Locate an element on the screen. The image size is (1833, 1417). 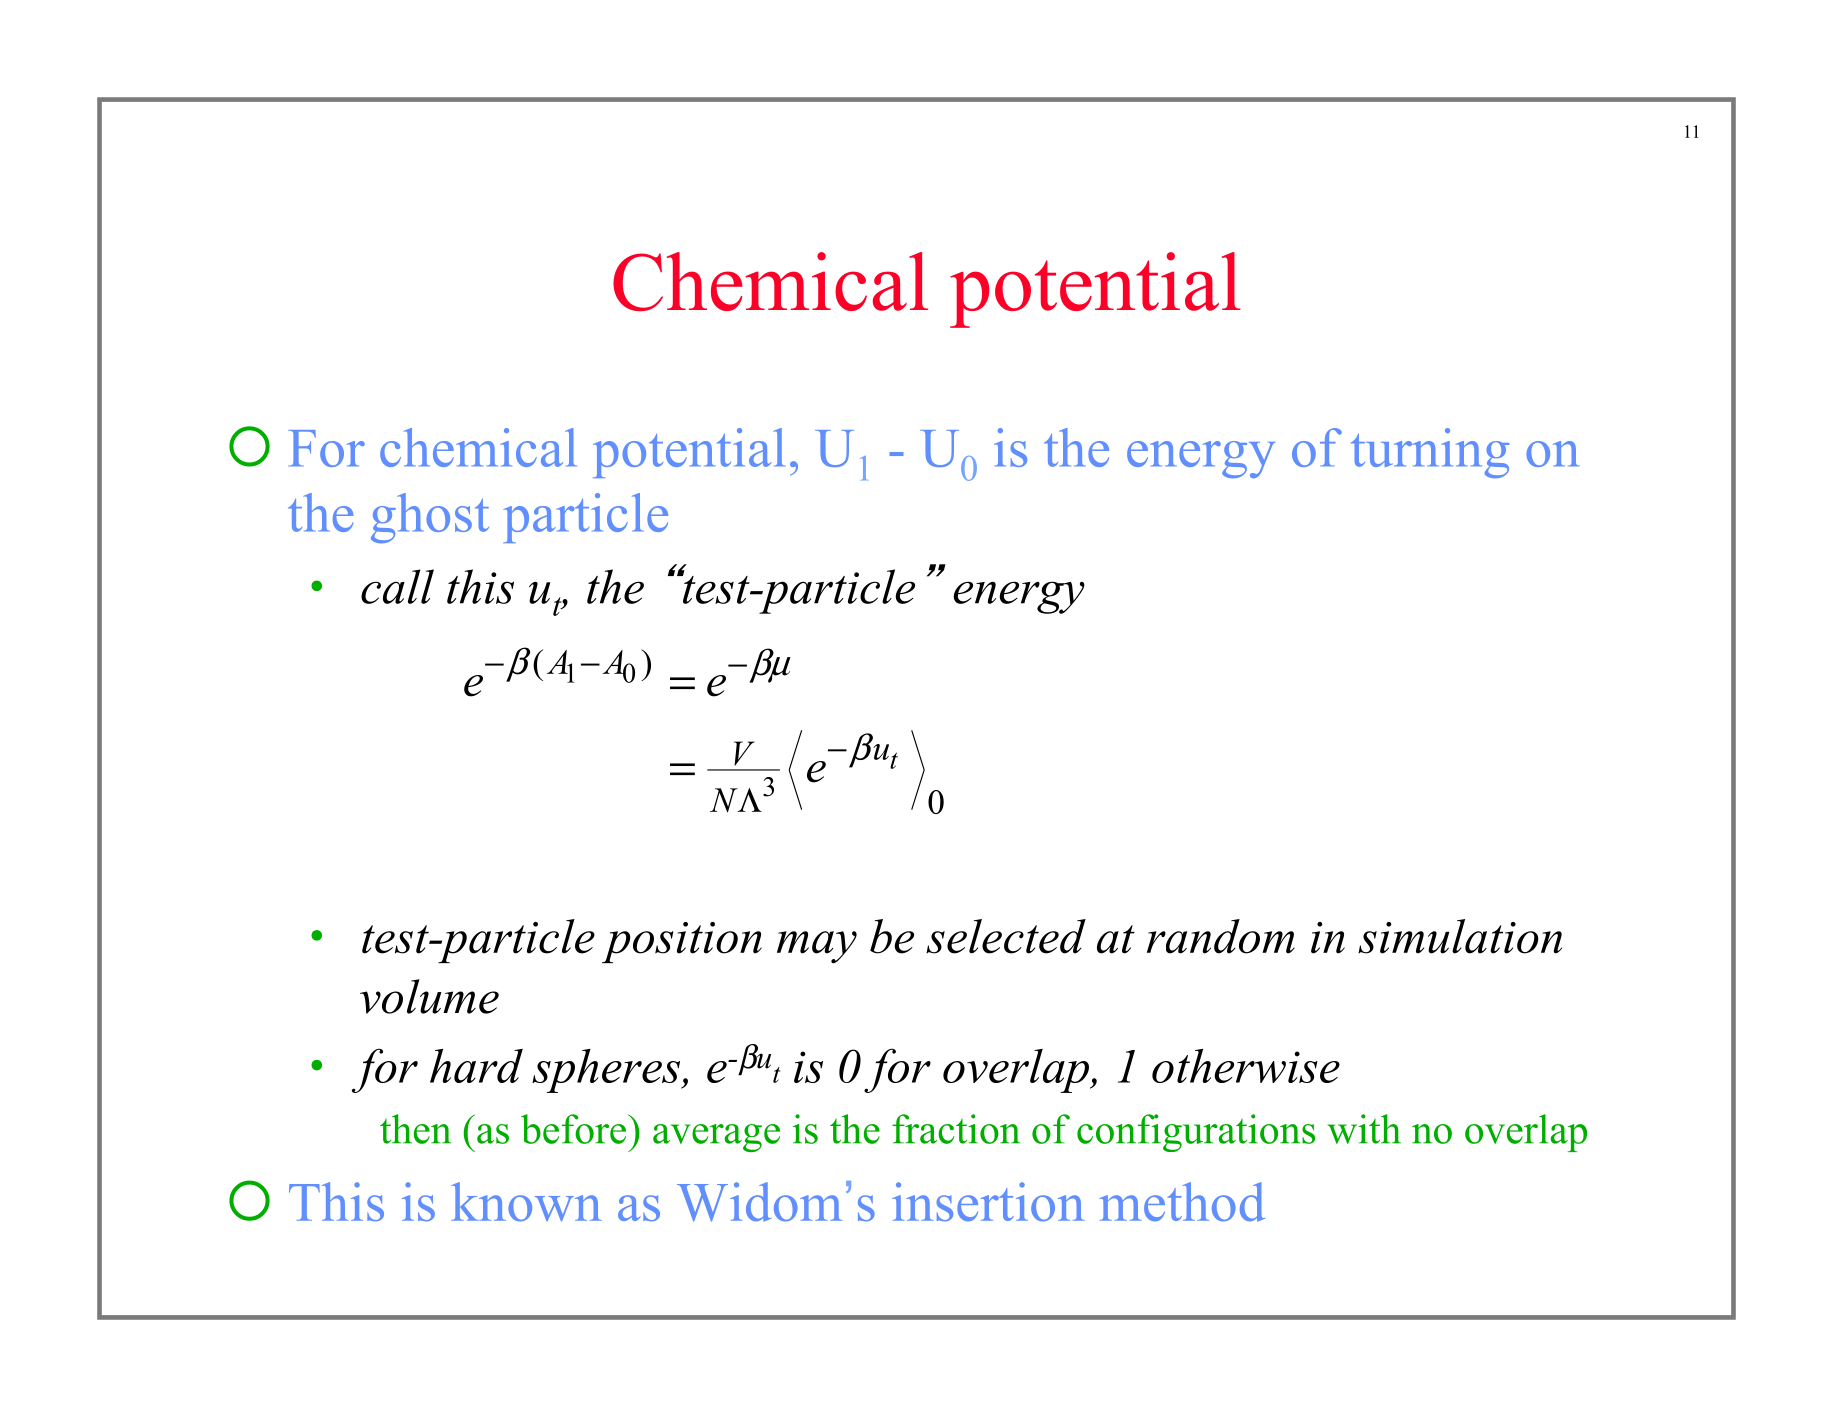
with is located at coordinates (1364, 1129).
